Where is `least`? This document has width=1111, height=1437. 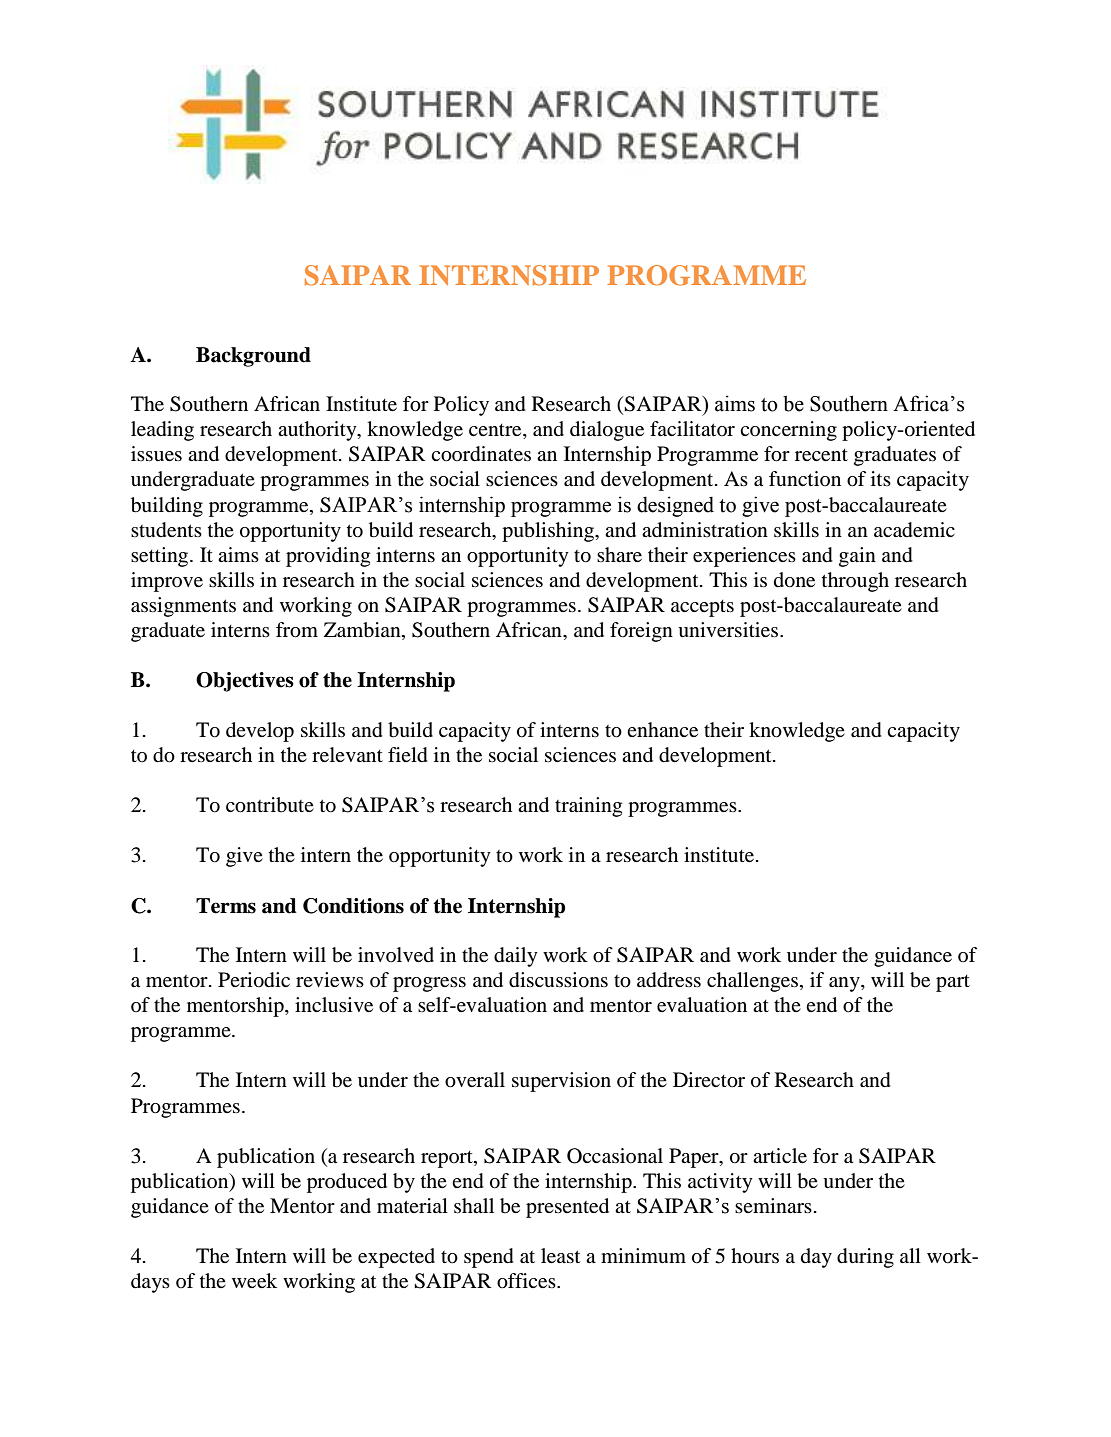
least is located at coordinates (560, 1255).
